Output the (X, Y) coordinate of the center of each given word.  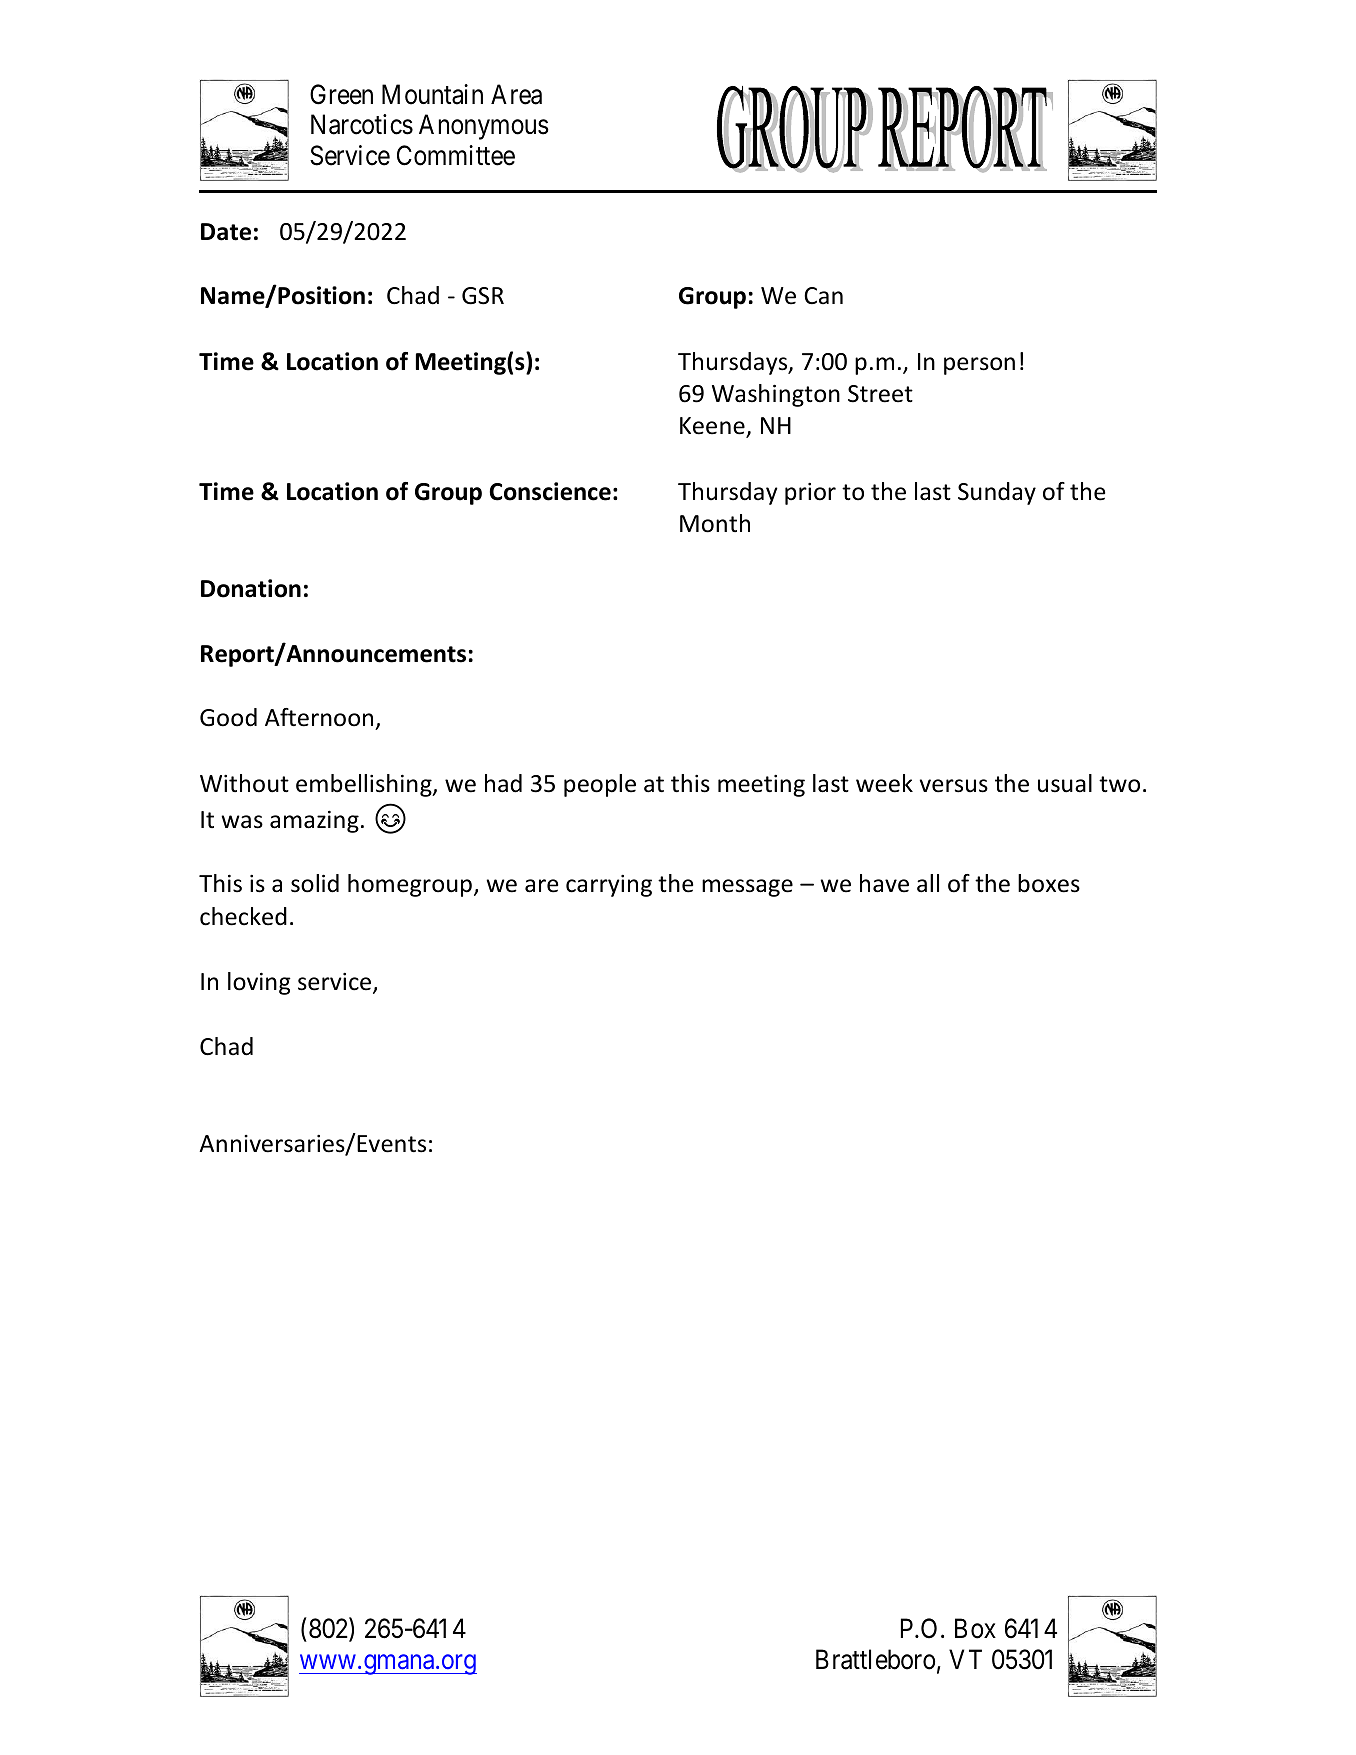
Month (715, 523)
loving (259, 983)
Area (516, 94)
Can (823, 296)
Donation (251, 588)
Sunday (997, 493)
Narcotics (362, 124)
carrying (609, 886)
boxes (1049, 883)
